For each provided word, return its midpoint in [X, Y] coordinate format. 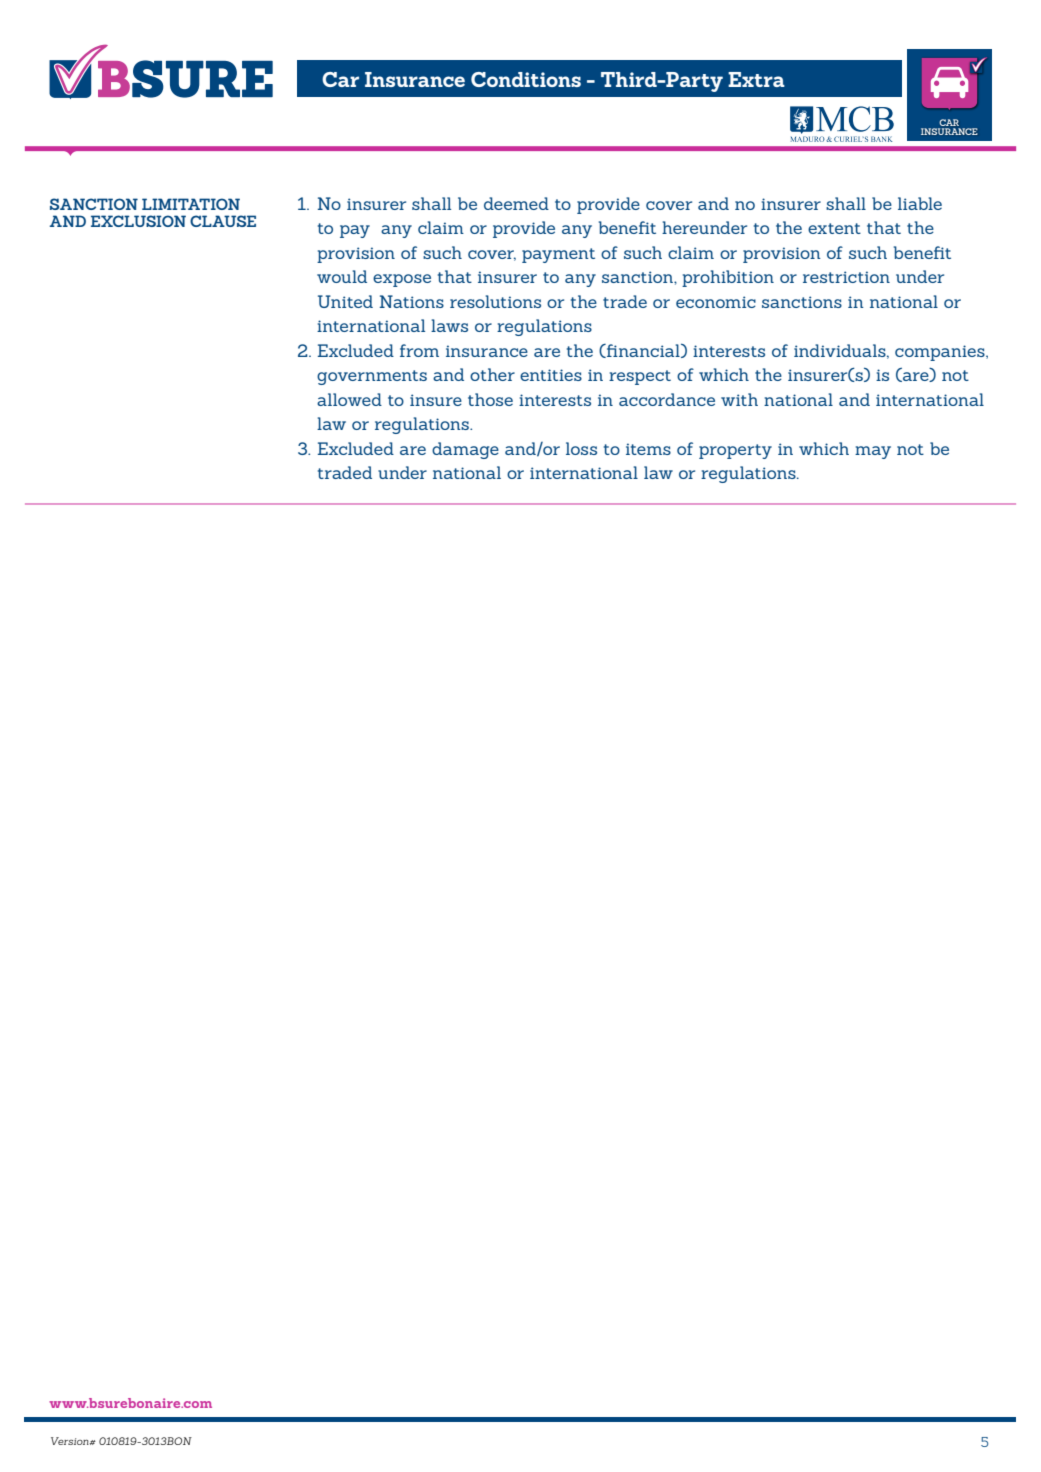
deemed [516, 203]
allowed [349, 399]
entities [551, 375]
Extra [756, 79]
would [342, 276]
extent [834, 228]
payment [558, 255]
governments [372, 377]
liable [920, 203]
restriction [846, 277]
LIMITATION [191, 204]
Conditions [526, 79]
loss [581, 448]
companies [941, 353]
